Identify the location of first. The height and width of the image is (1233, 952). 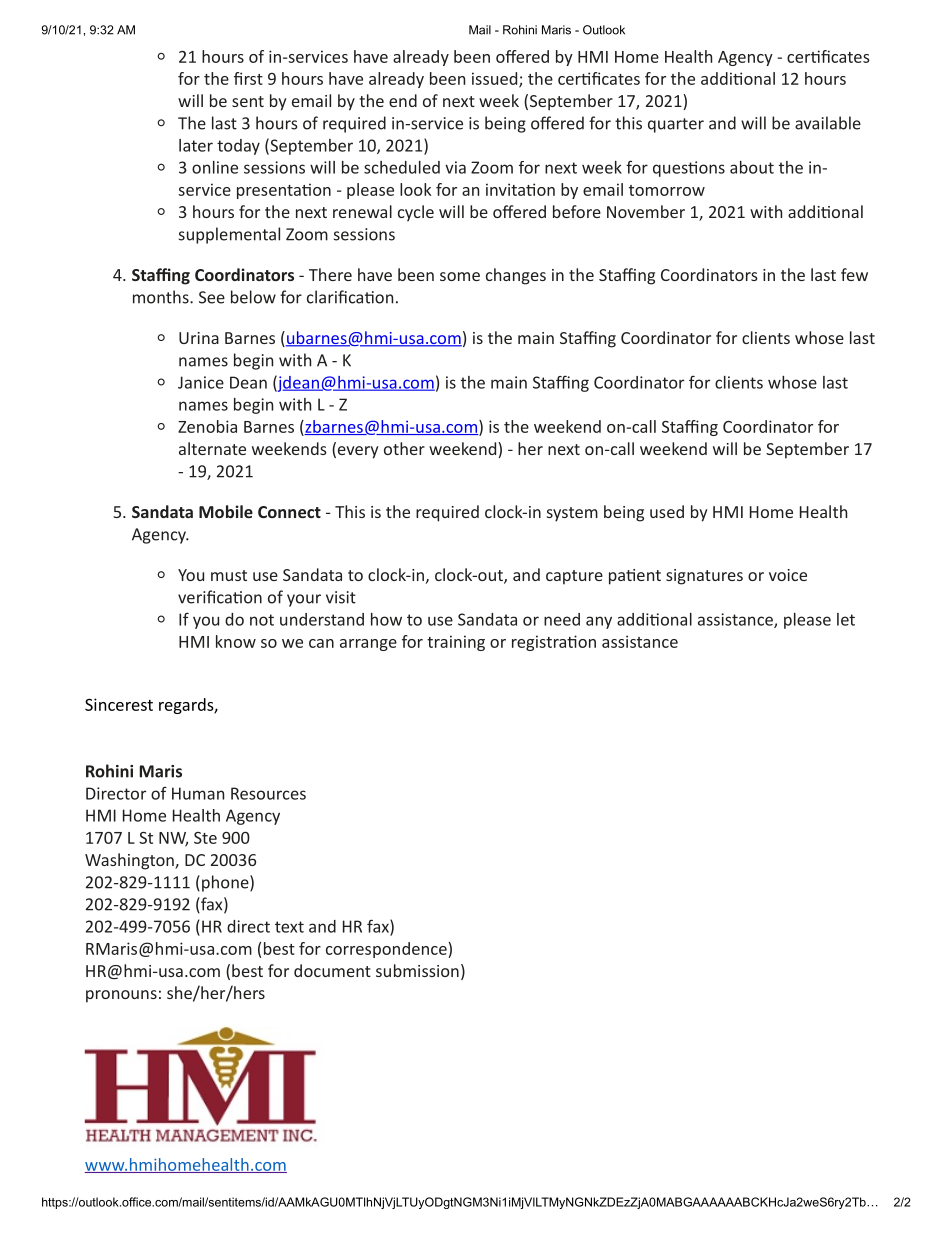
(248, 78).
